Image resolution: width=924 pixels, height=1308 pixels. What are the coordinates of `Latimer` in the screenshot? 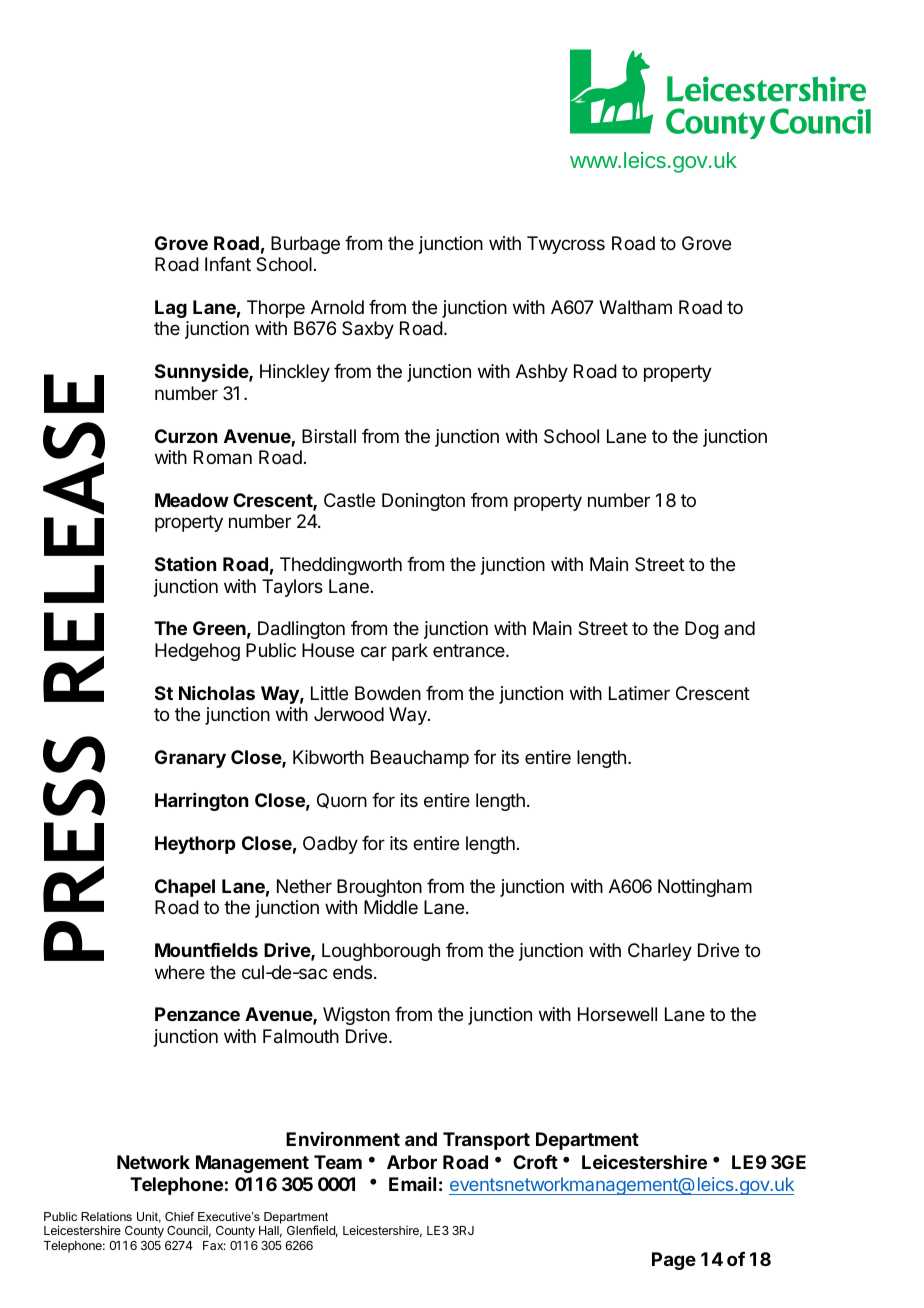 It's located at (639, 693).
